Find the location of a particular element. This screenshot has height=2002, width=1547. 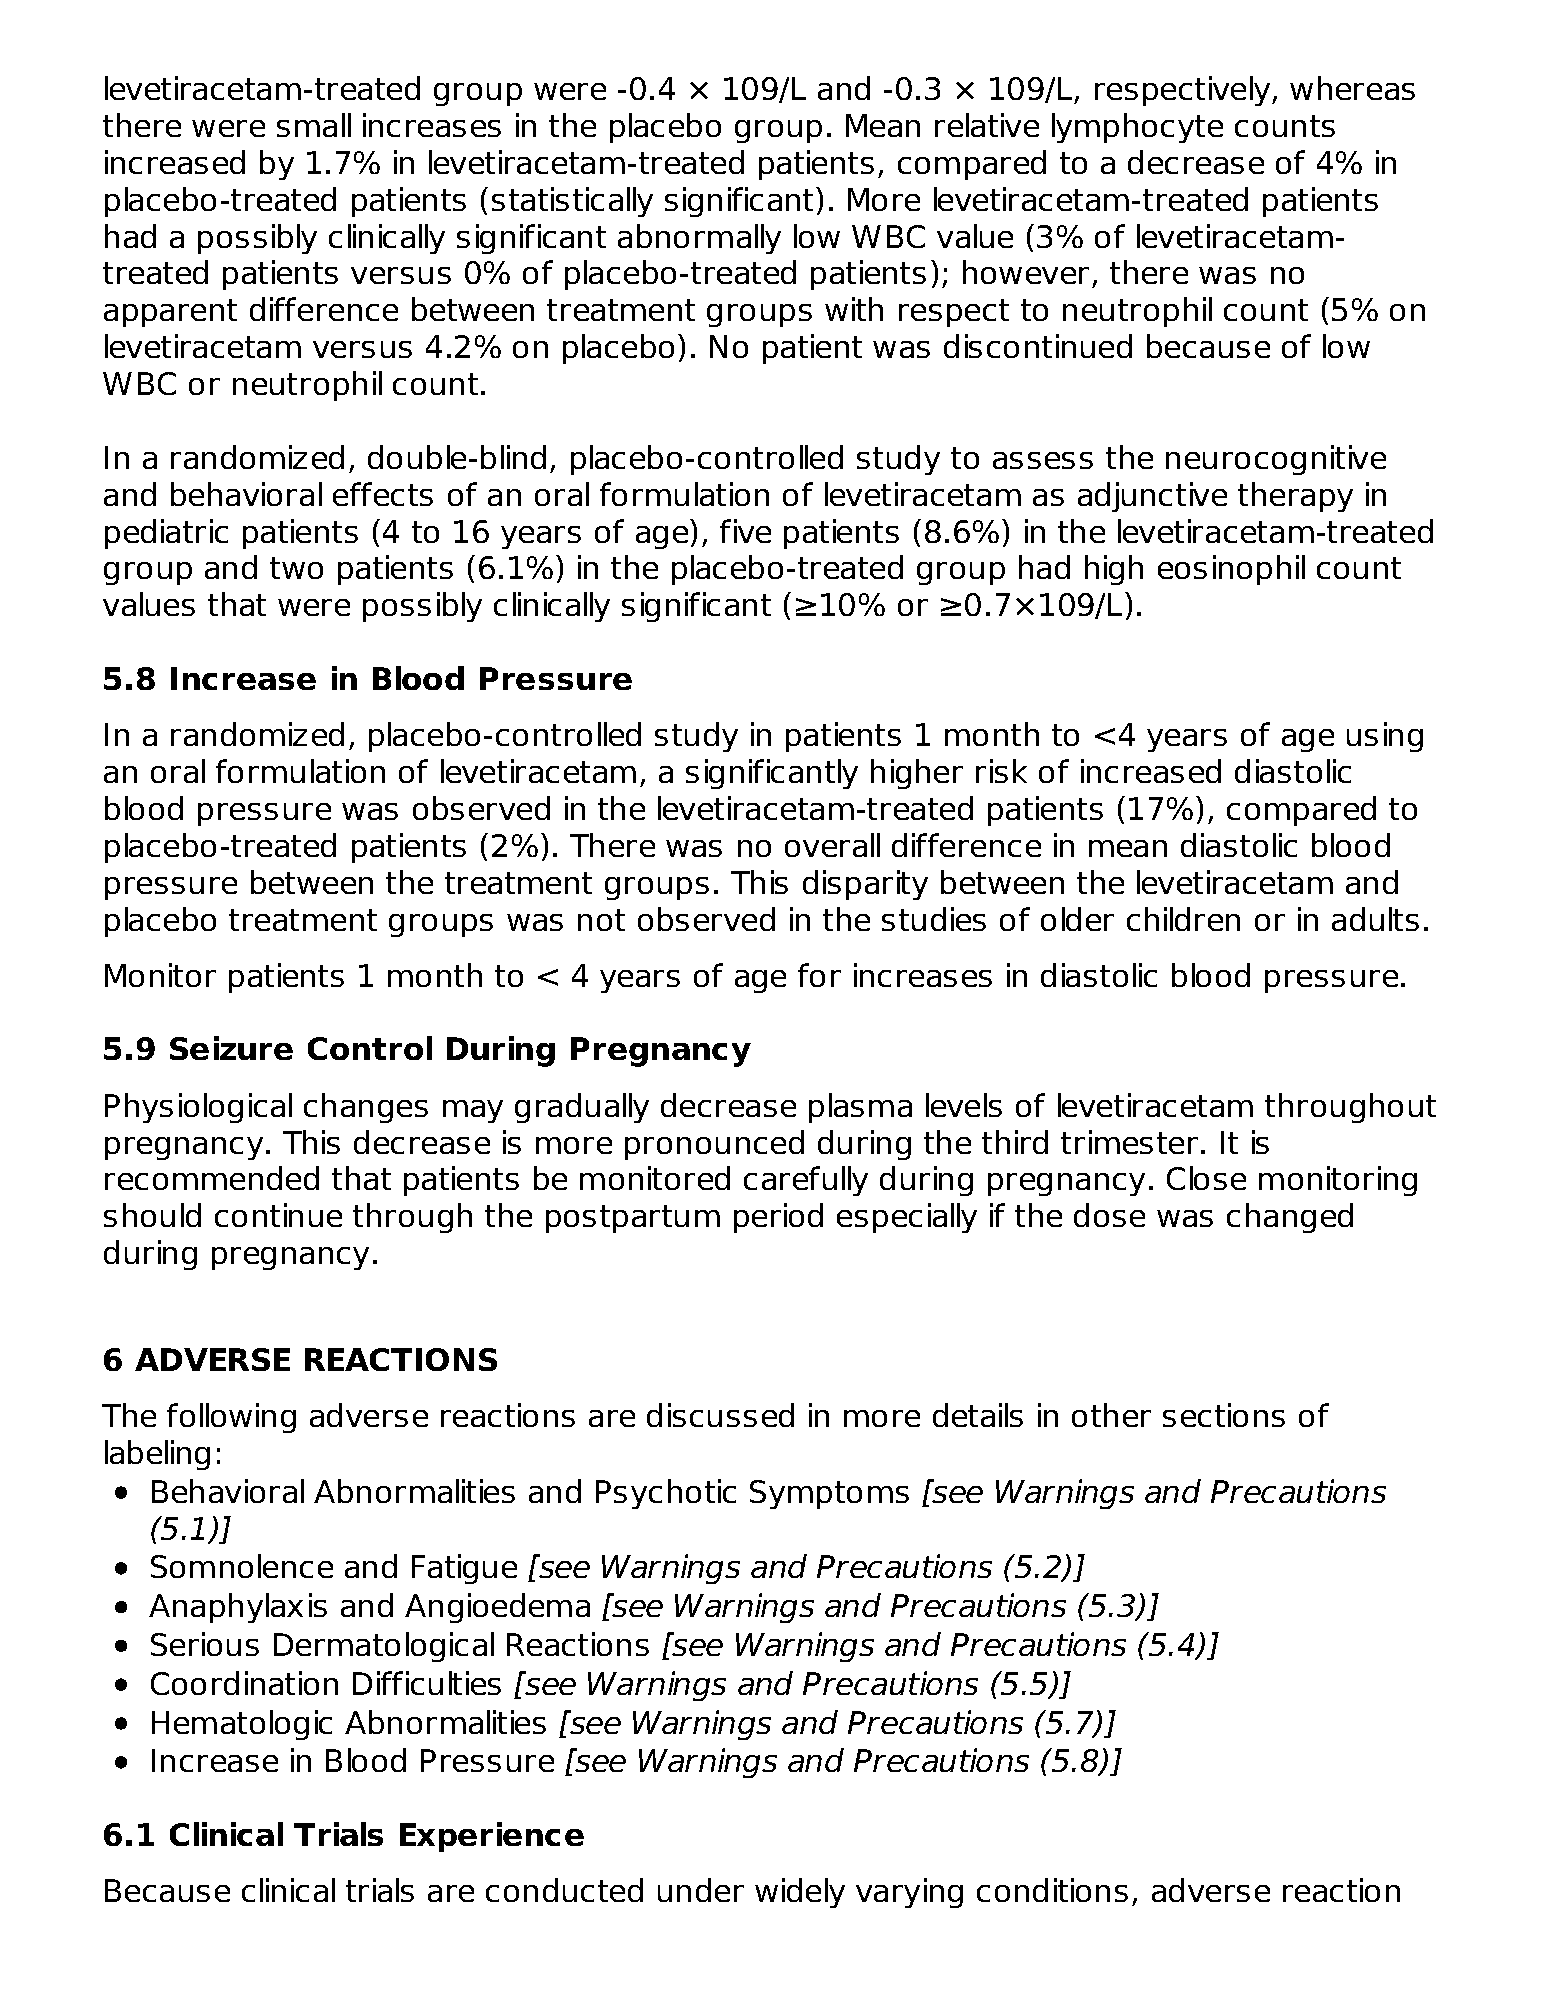

small is located at coordinates (314, 125).
